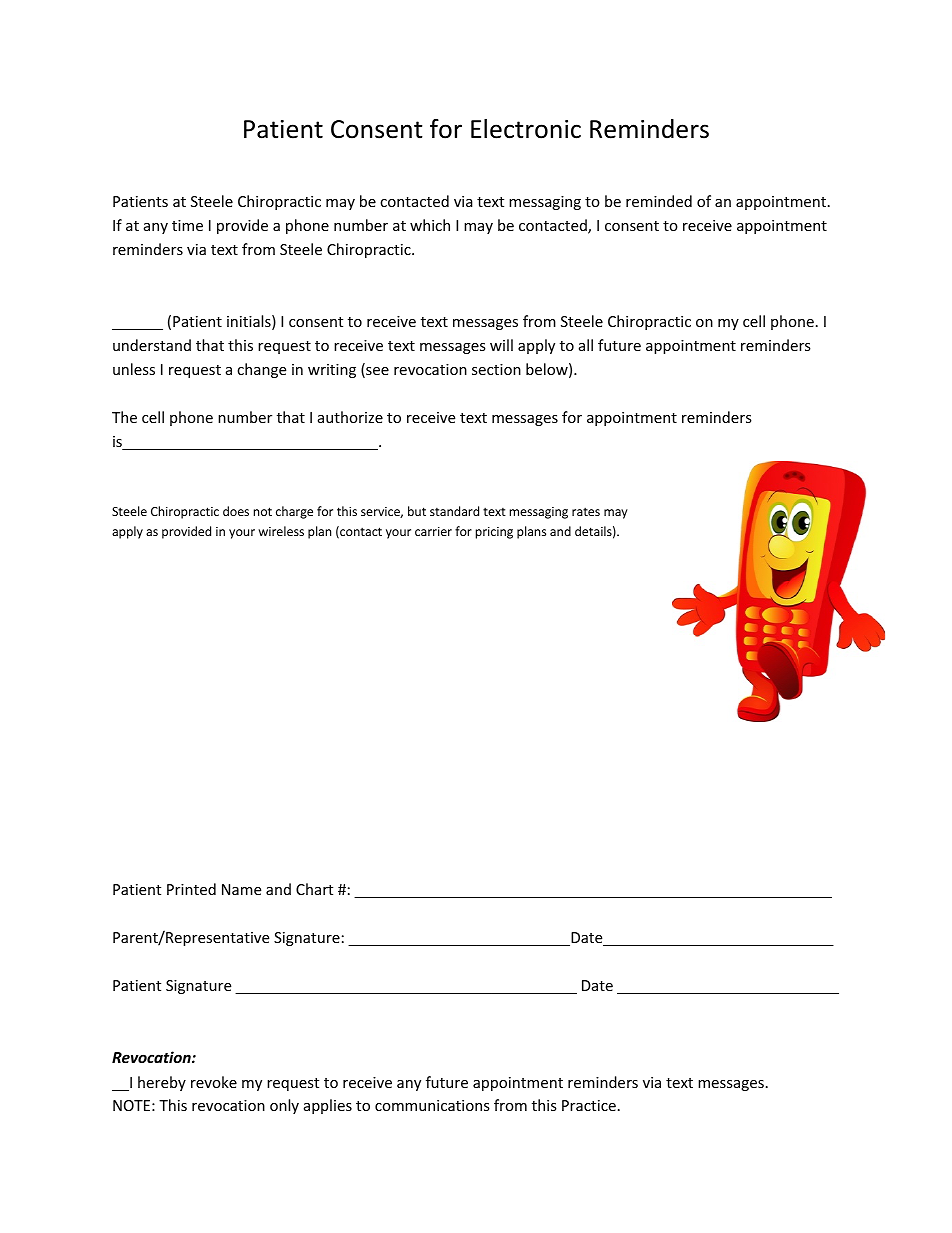  What do you see at coordinates (494, 533) in the screenshot?
I see `pricing` at bounding box center [494, 533].
